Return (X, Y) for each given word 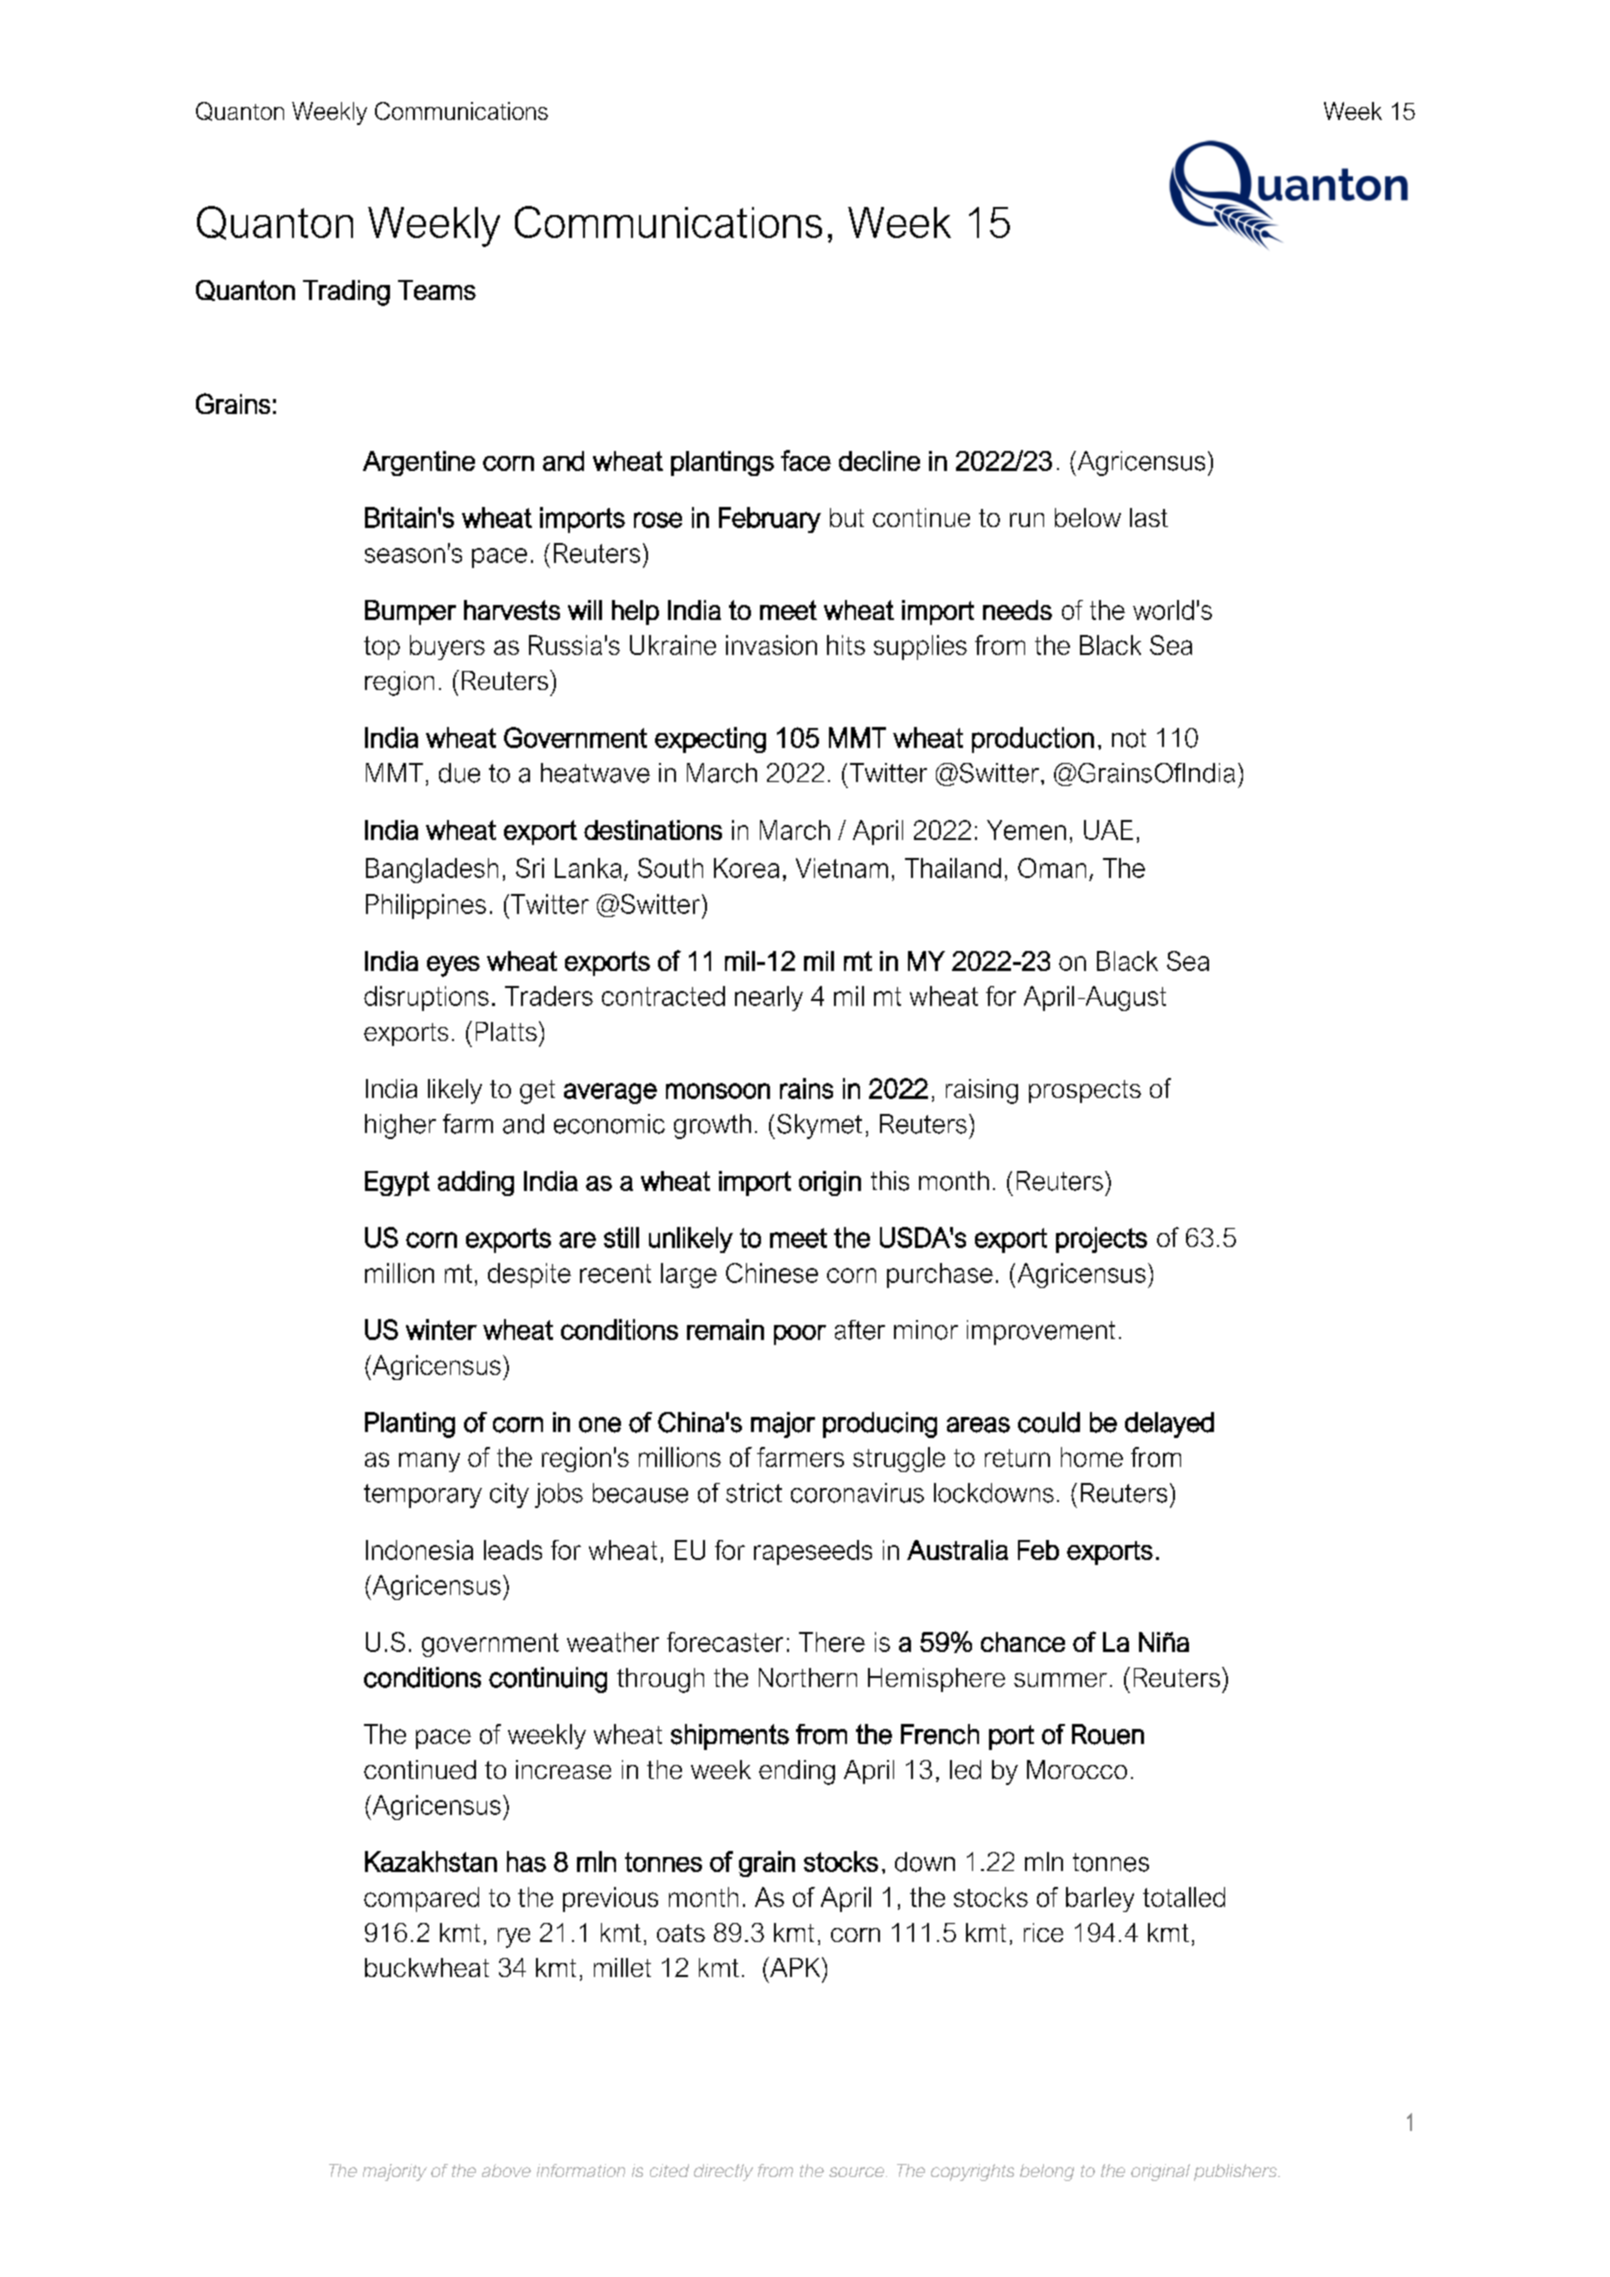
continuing (548, 1680)
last (1149, 517)
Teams (437, 290)
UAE (1108, 830)
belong (1047, 2172)
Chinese (772, 1273)
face (806, 460)
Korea (746, 868)
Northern (808, 1677)
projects (1101, 1240)
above (506, 2170)
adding (476, 1183)
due (459, 773)
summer (1060, 1680)
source (858, 2172)
